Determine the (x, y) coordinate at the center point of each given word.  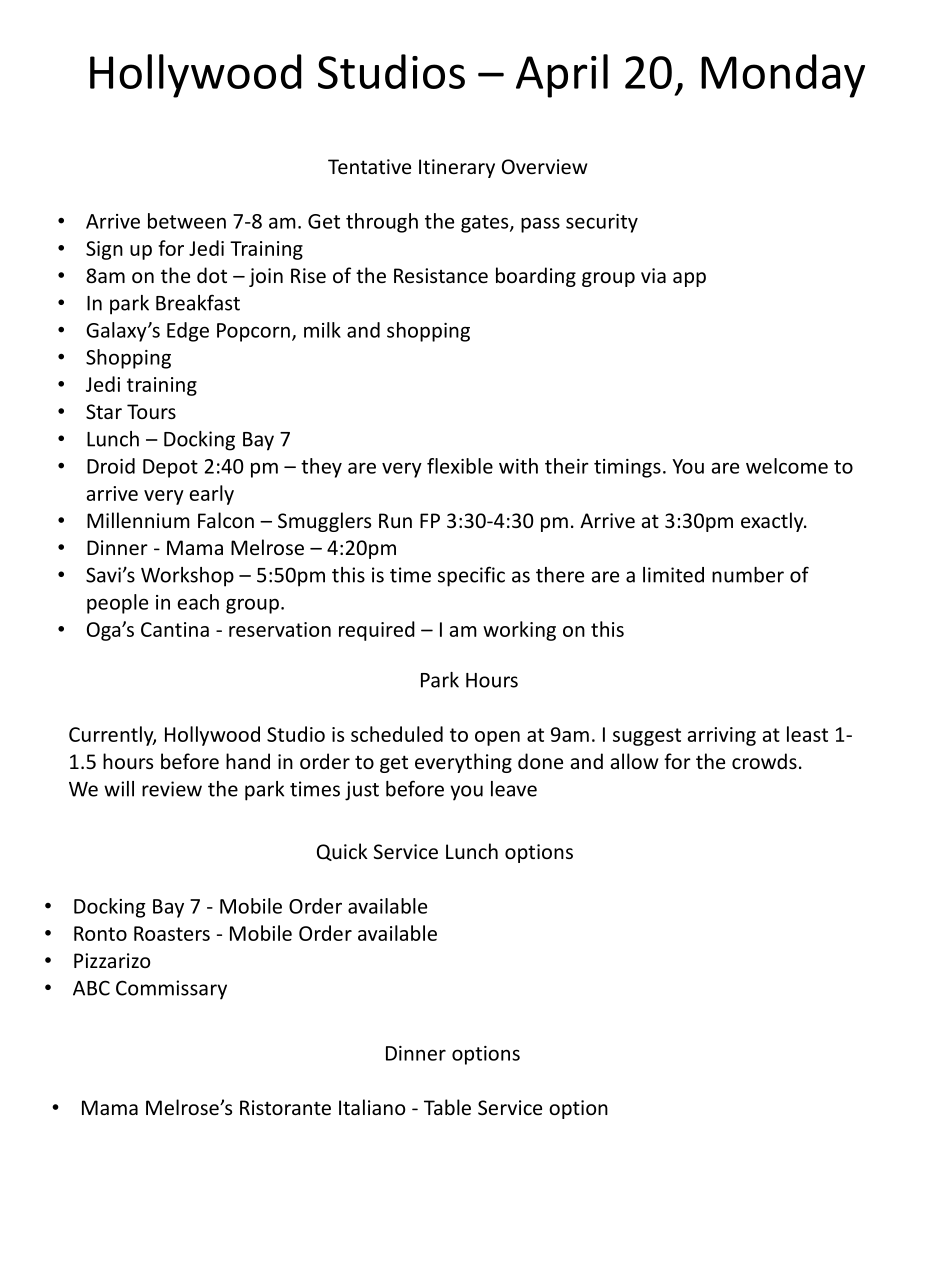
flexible (460, 466)
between (187, 221)
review (172, 789)
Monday (783, 76)
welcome (787, 466)
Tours (151, 411)
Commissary (171, 990)
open (497, 738)
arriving (722, 736)
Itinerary (457, 168)
